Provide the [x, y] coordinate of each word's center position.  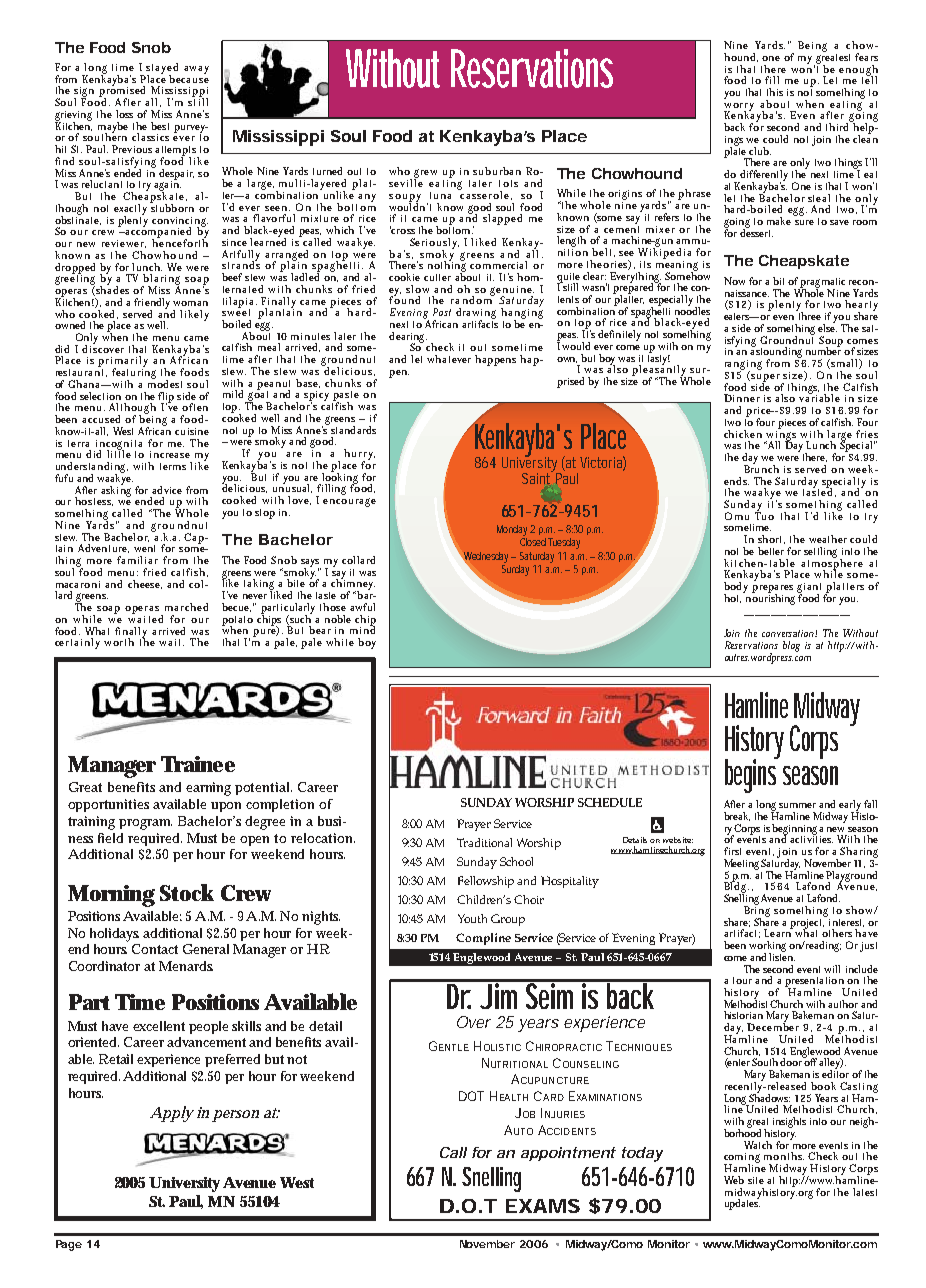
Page [69, 1245]
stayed [162, 69]
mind [362, 629]
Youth [472, 918]
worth [119, 642]
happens [495, 360]
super [767, 379]
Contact [155, 949]
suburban [497, 171]
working [767, 947]
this [775, 92]
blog [791, 646]
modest [165, 383]
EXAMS [543, 1206]
